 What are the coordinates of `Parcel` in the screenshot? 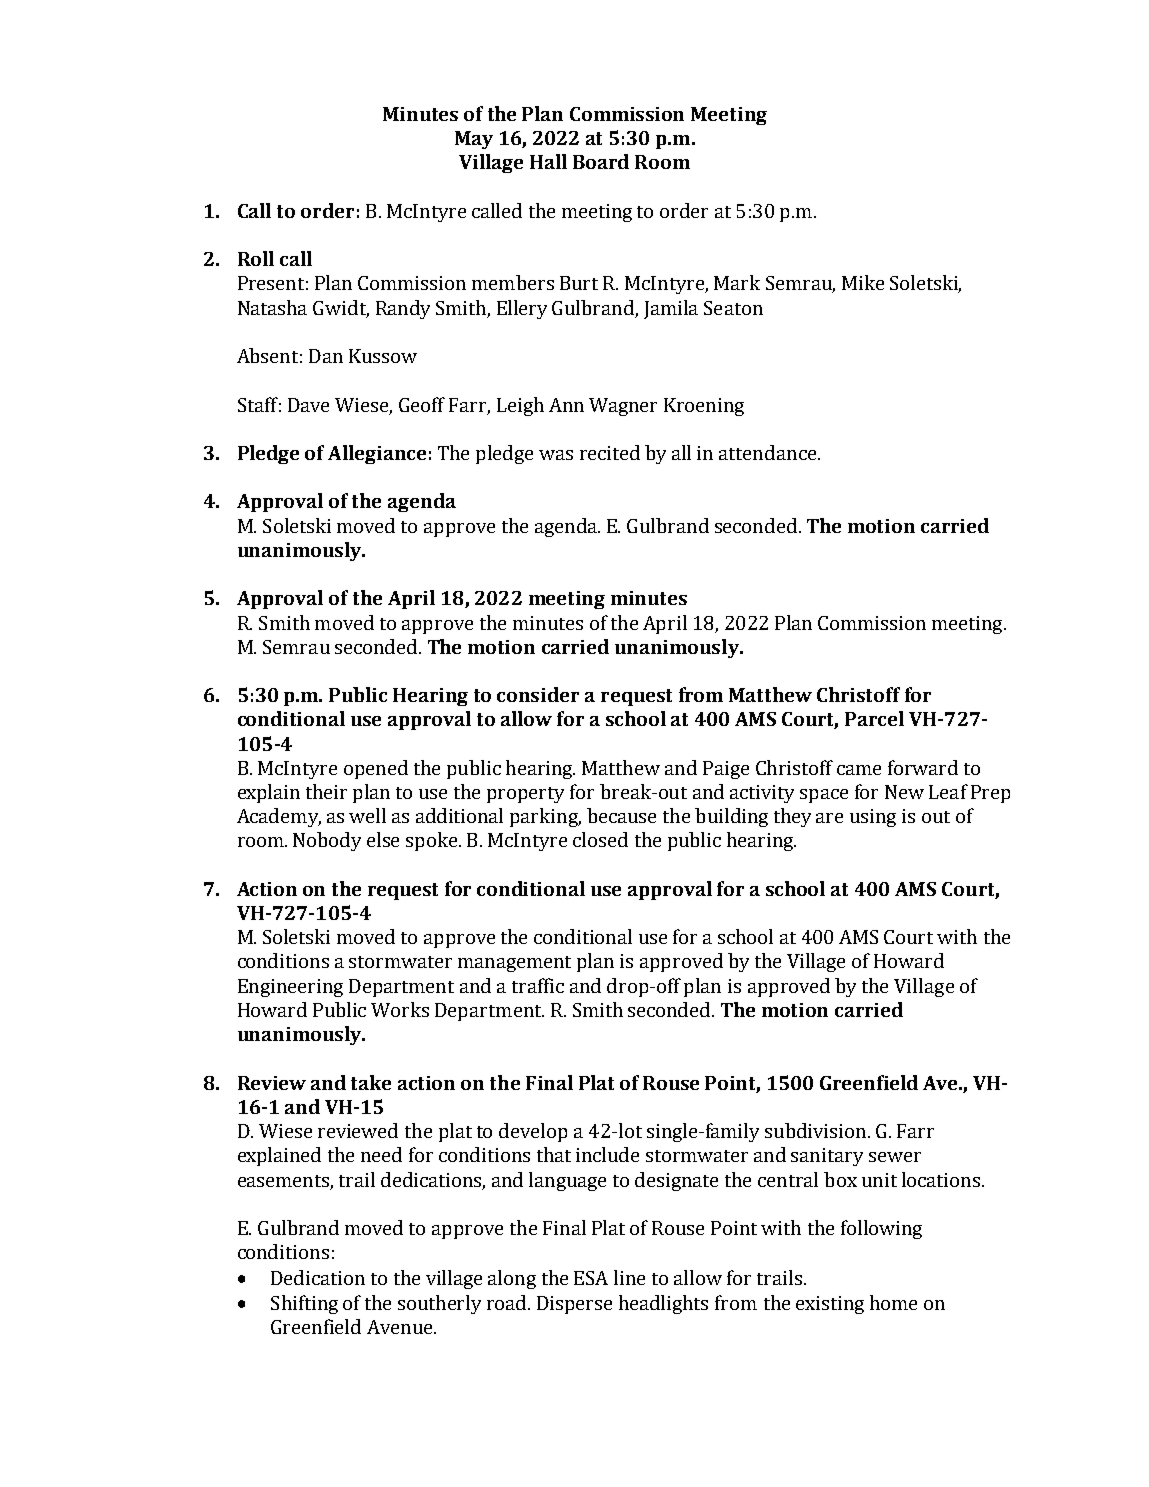 It's located at (874, 718).
